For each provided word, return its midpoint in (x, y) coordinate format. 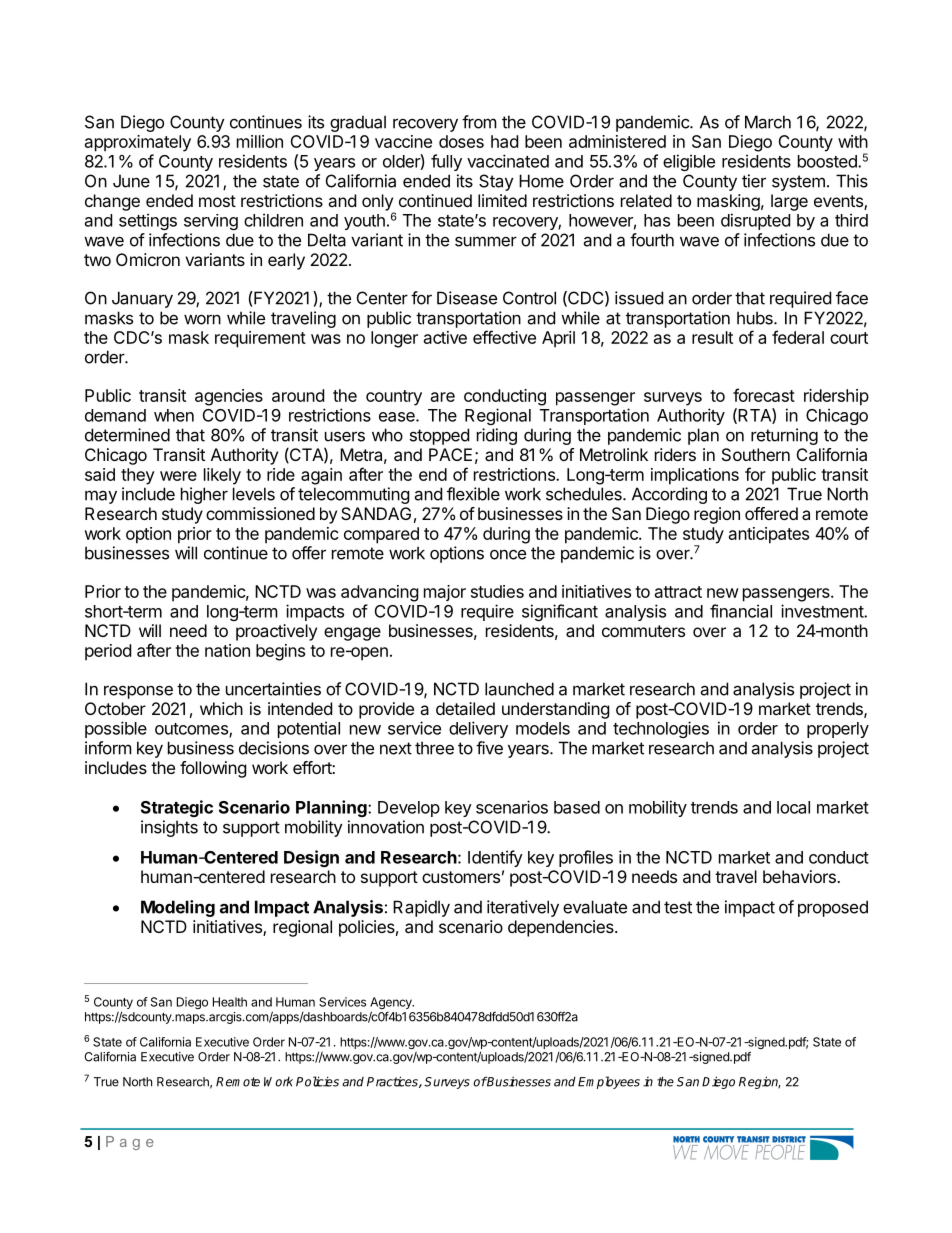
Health (230, 1002)
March (768, 122)
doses (461, 141)
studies (497, 591)
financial (741, 611)
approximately (138, 143)
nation (227, 650)
